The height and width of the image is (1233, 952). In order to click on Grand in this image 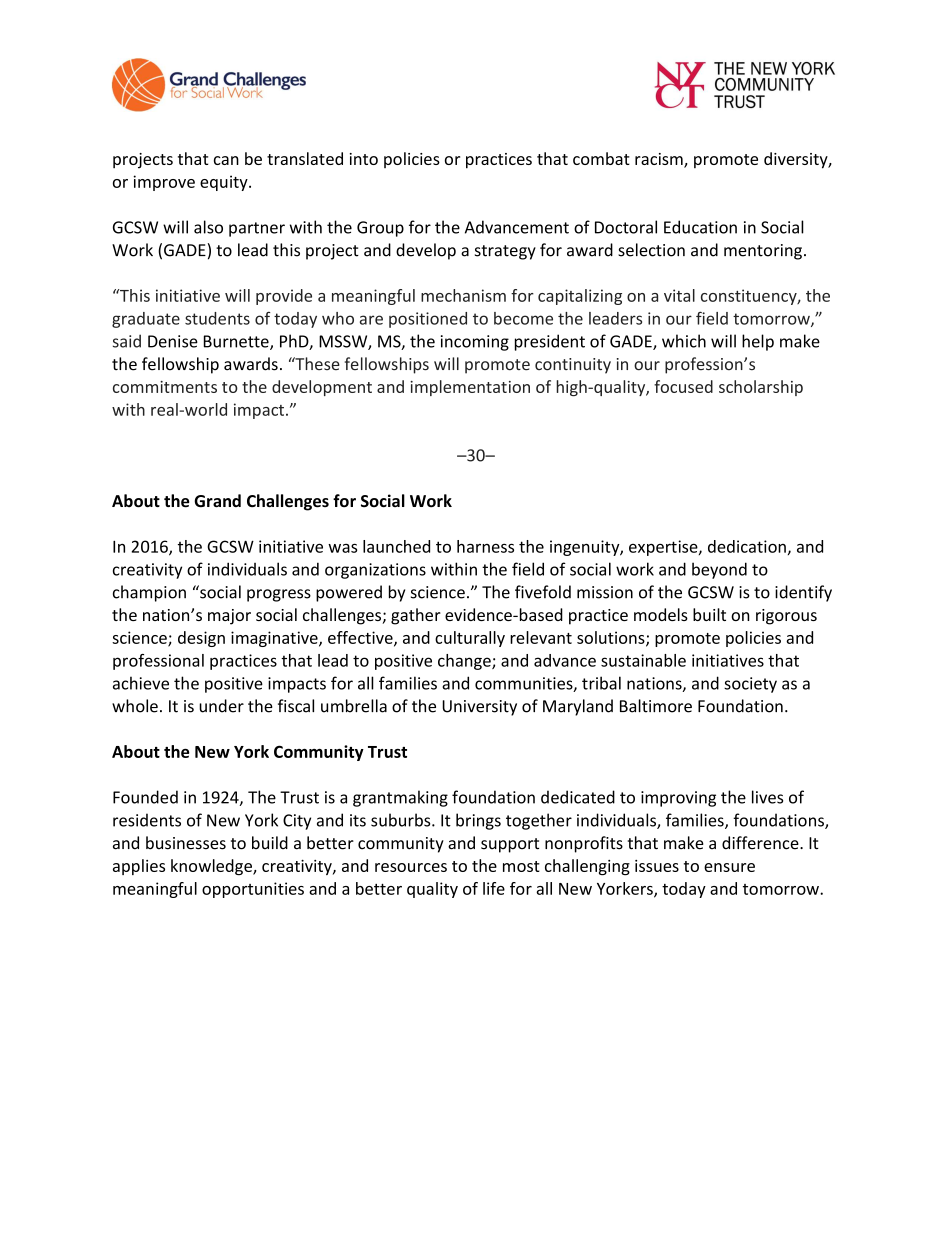, I will do `click(217, 501)`.
